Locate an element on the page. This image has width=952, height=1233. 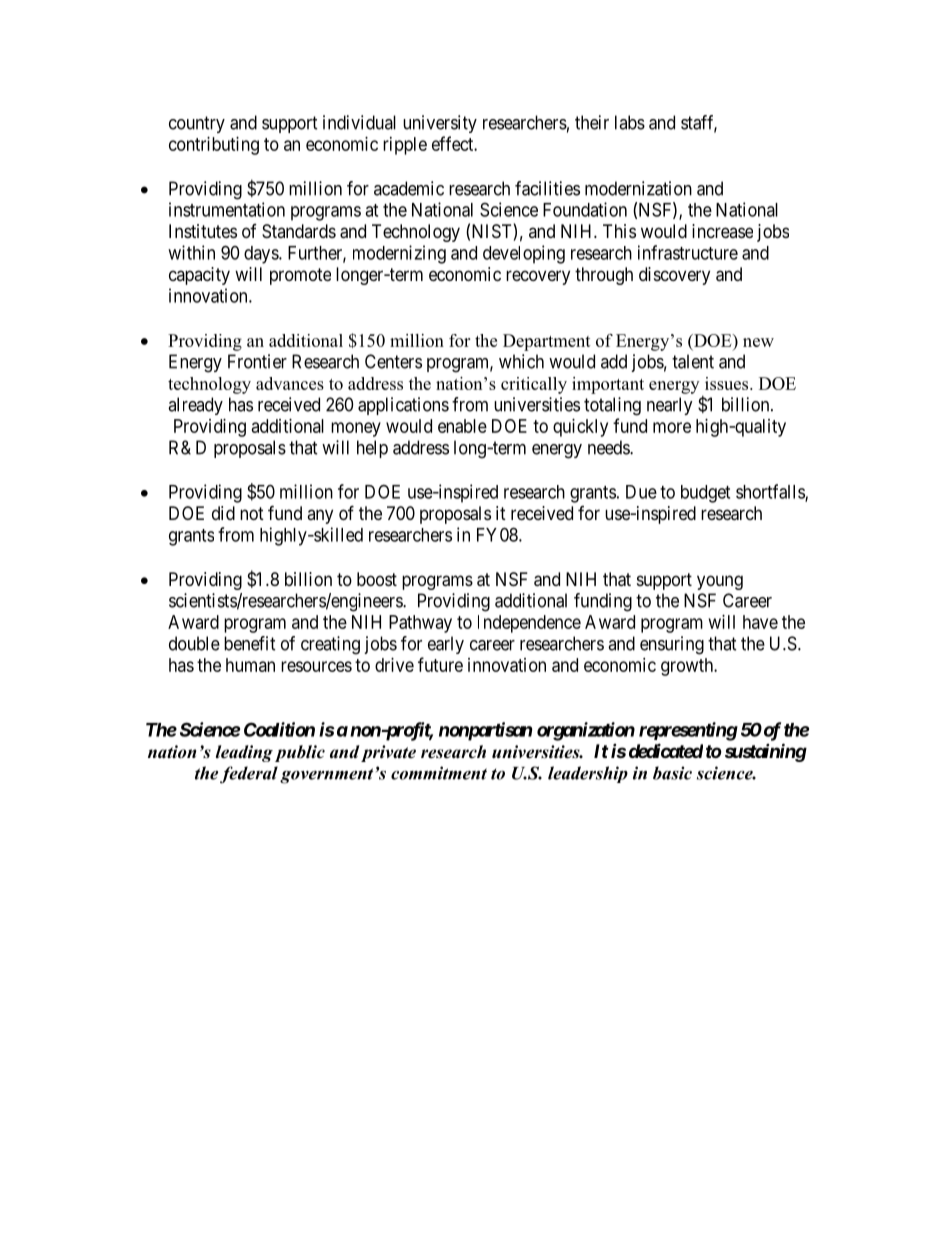
university is located at coordinates (440, 124).
